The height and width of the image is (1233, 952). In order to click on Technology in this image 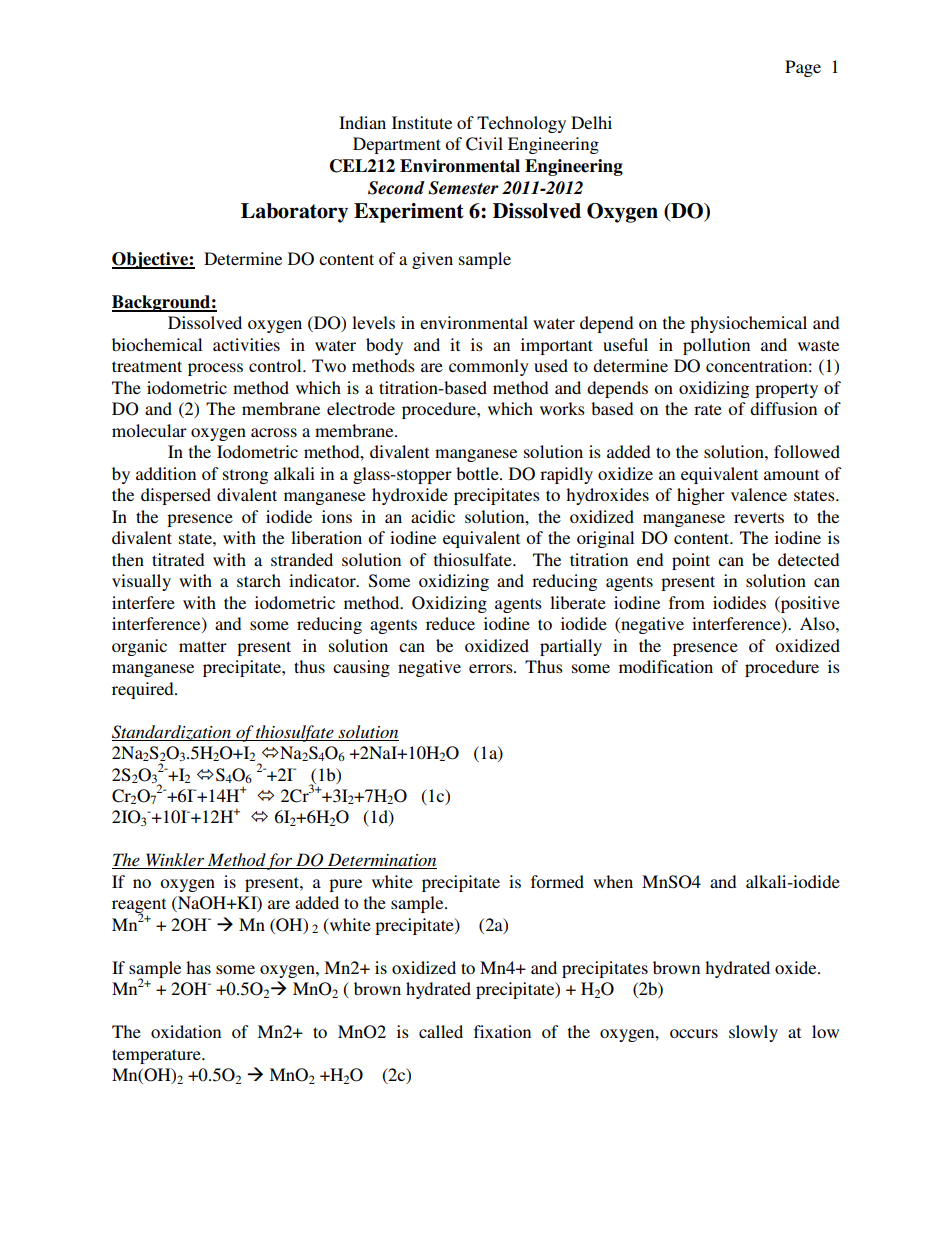, I will do `click(521, 124)`.
